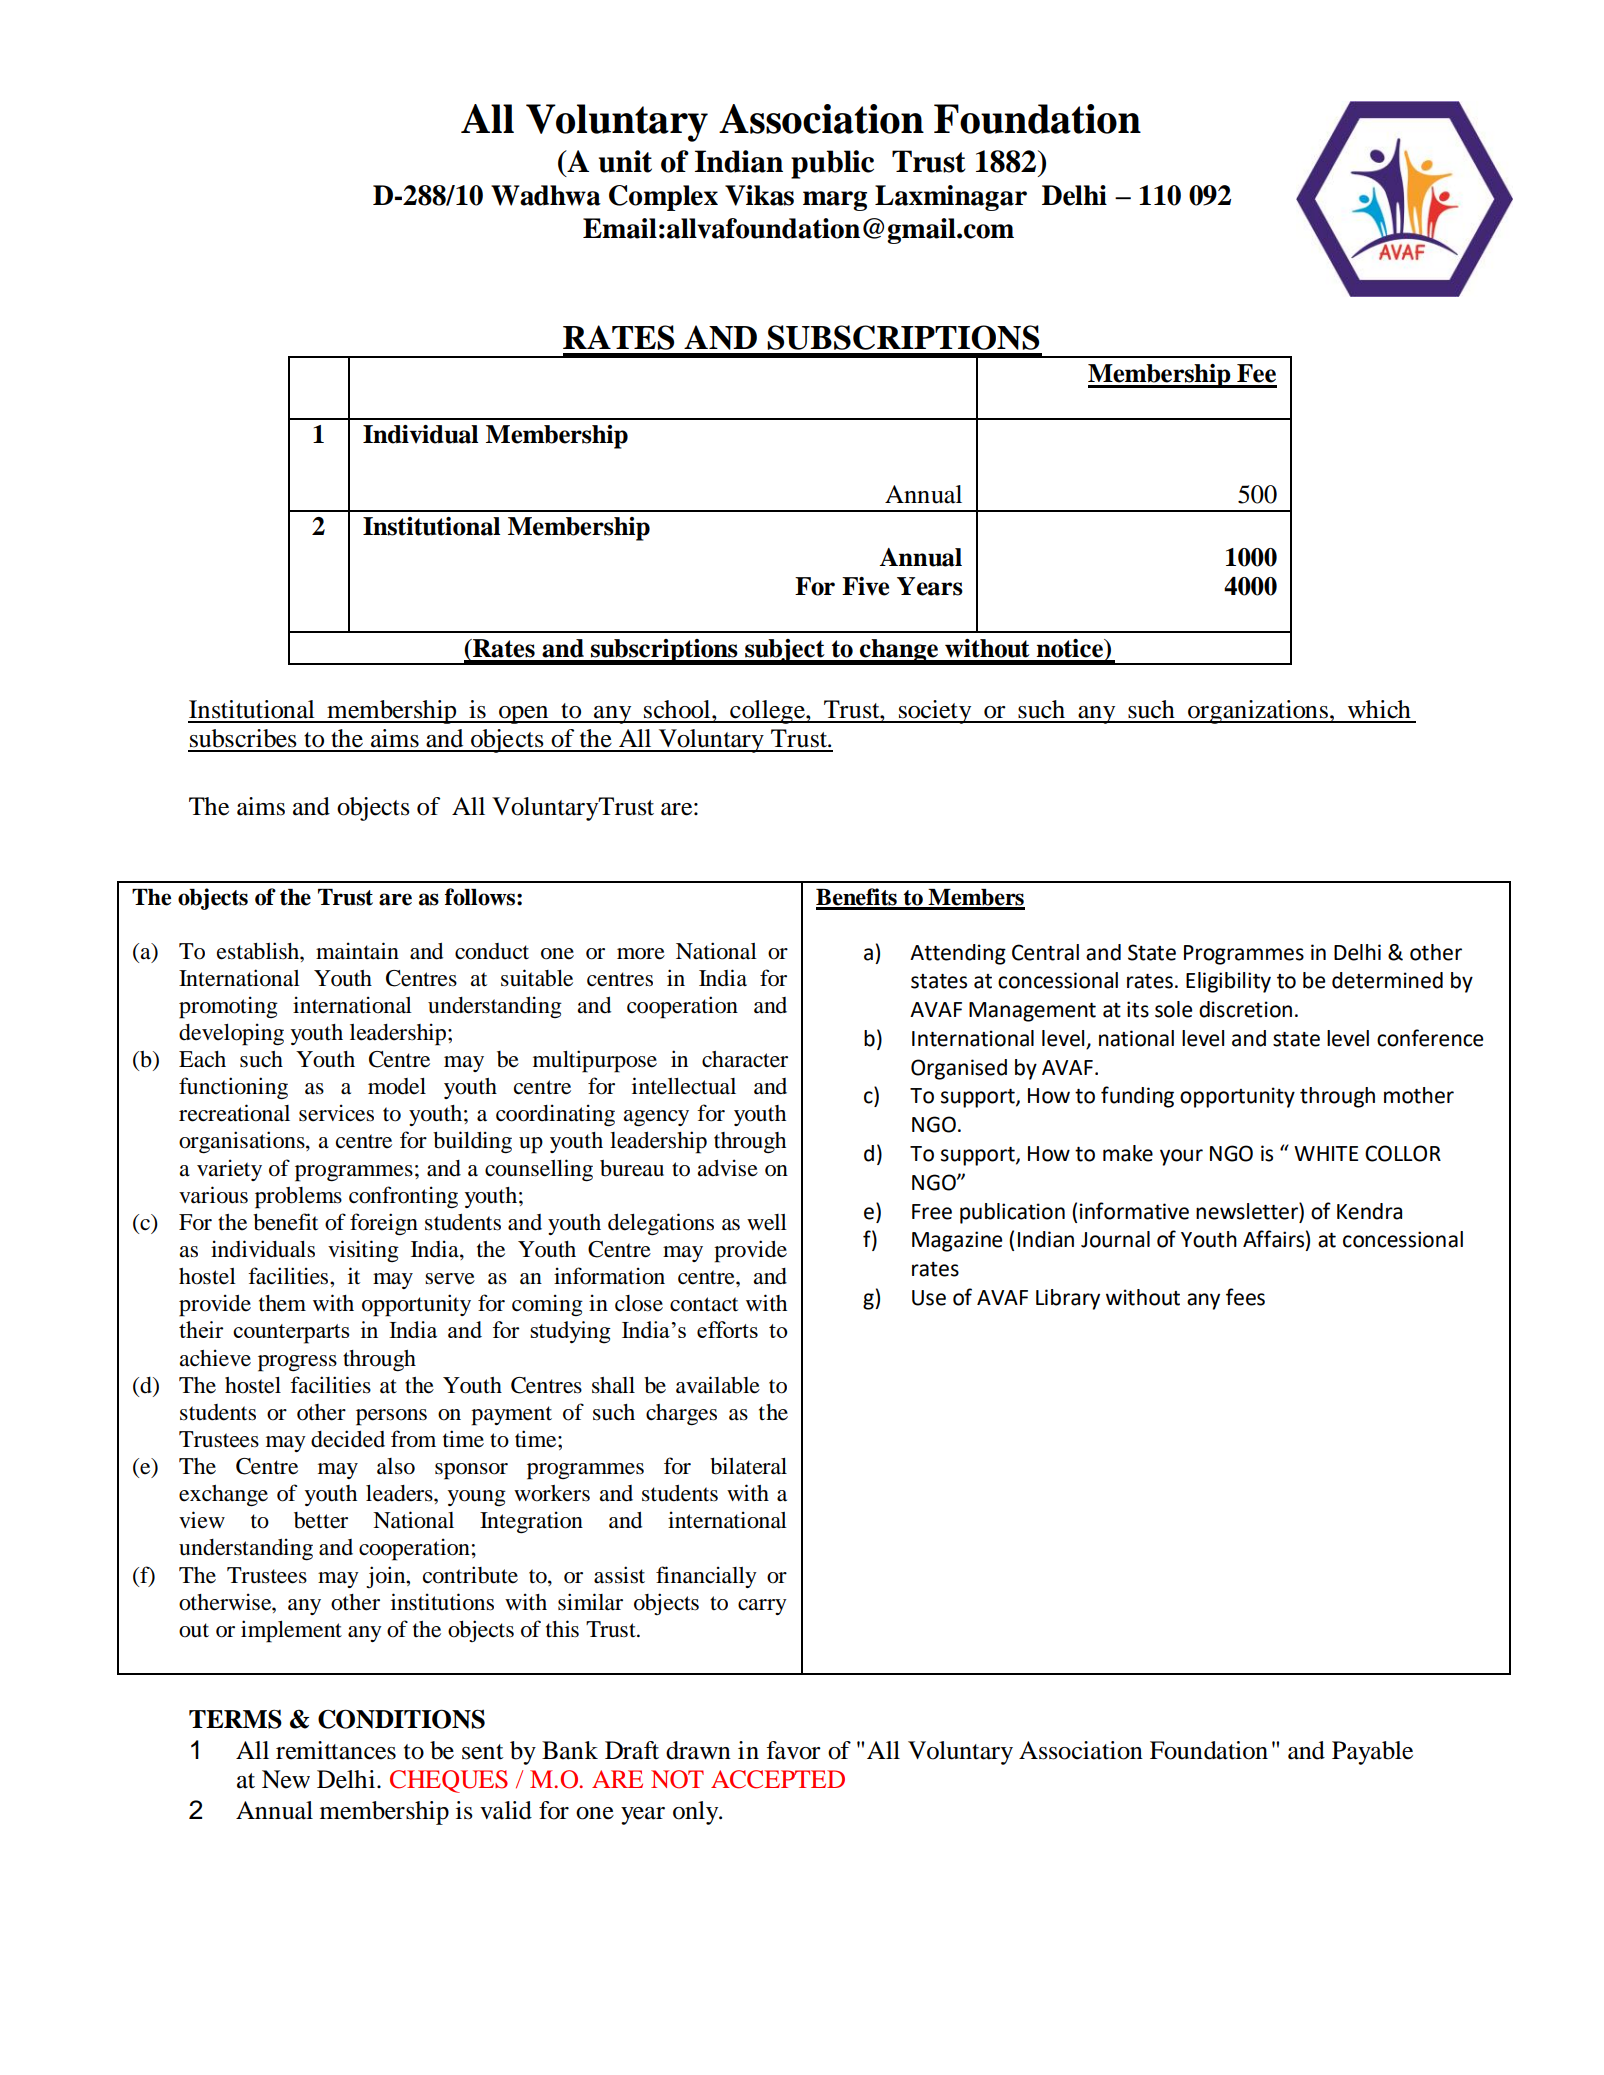 Image resolution: width=1604 pixels, height=2075 pixels. I want to click on Payable, so click(1372, 1753).
